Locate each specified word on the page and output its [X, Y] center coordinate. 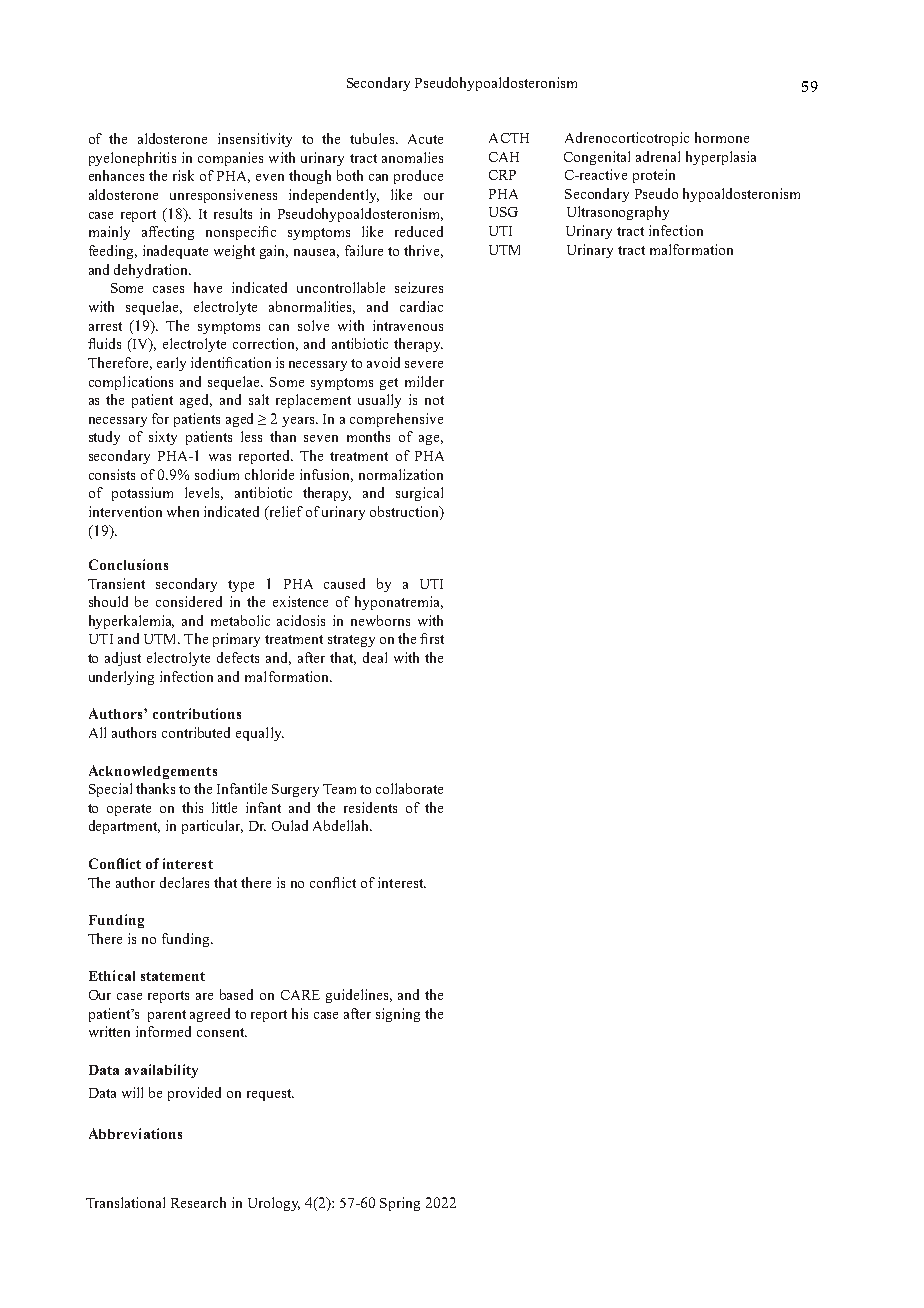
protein [654, 176]
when [183, 511]
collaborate [409, 788]
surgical [419, 494]
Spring [400, 1204]
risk [183, 175]
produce [418, 177]
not [434, 400]
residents [370, 807]
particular [212, 827]
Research [198, 1202]
